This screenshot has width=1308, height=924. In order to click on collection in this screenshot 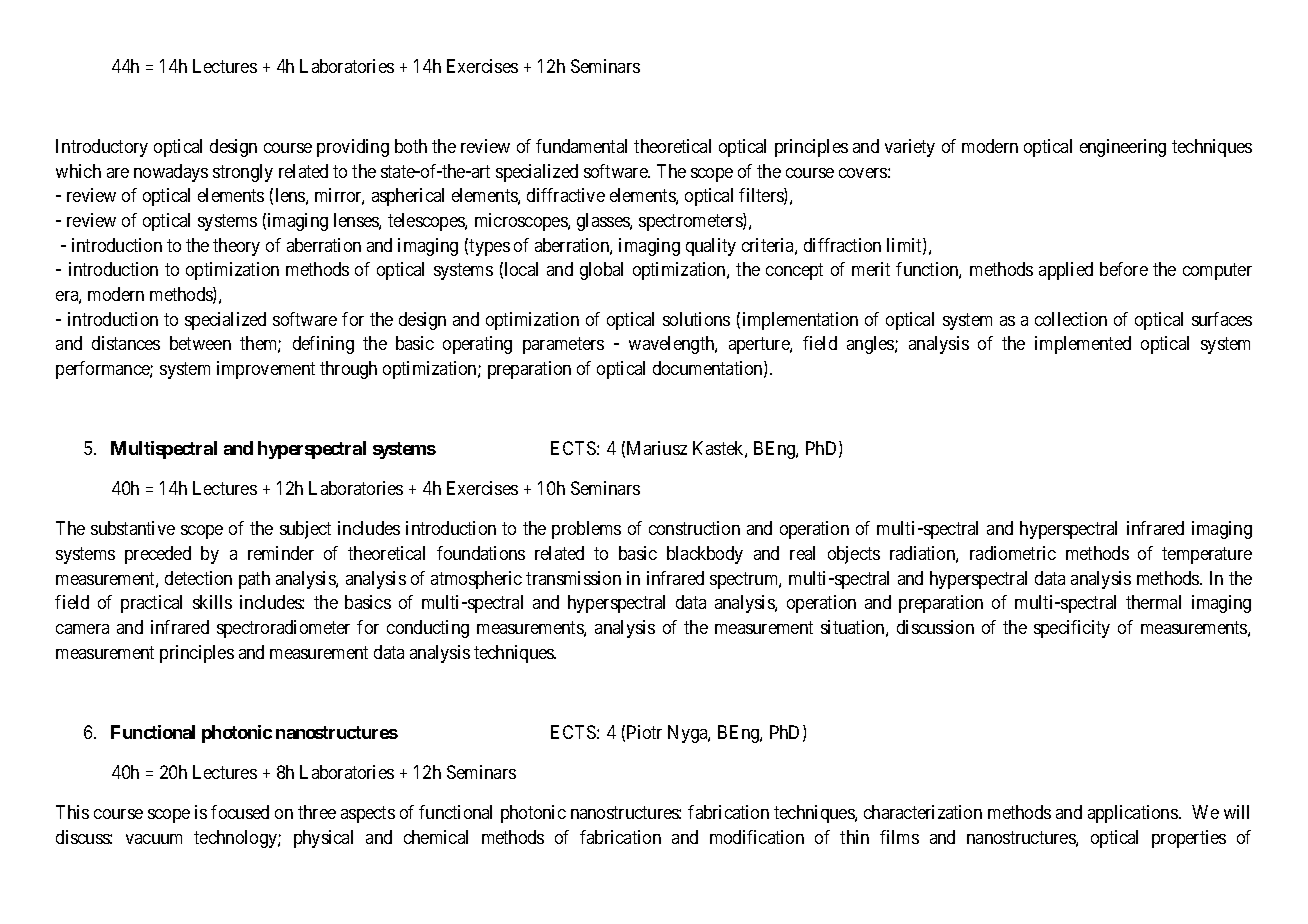, I will do `click(1071, 319)`.
